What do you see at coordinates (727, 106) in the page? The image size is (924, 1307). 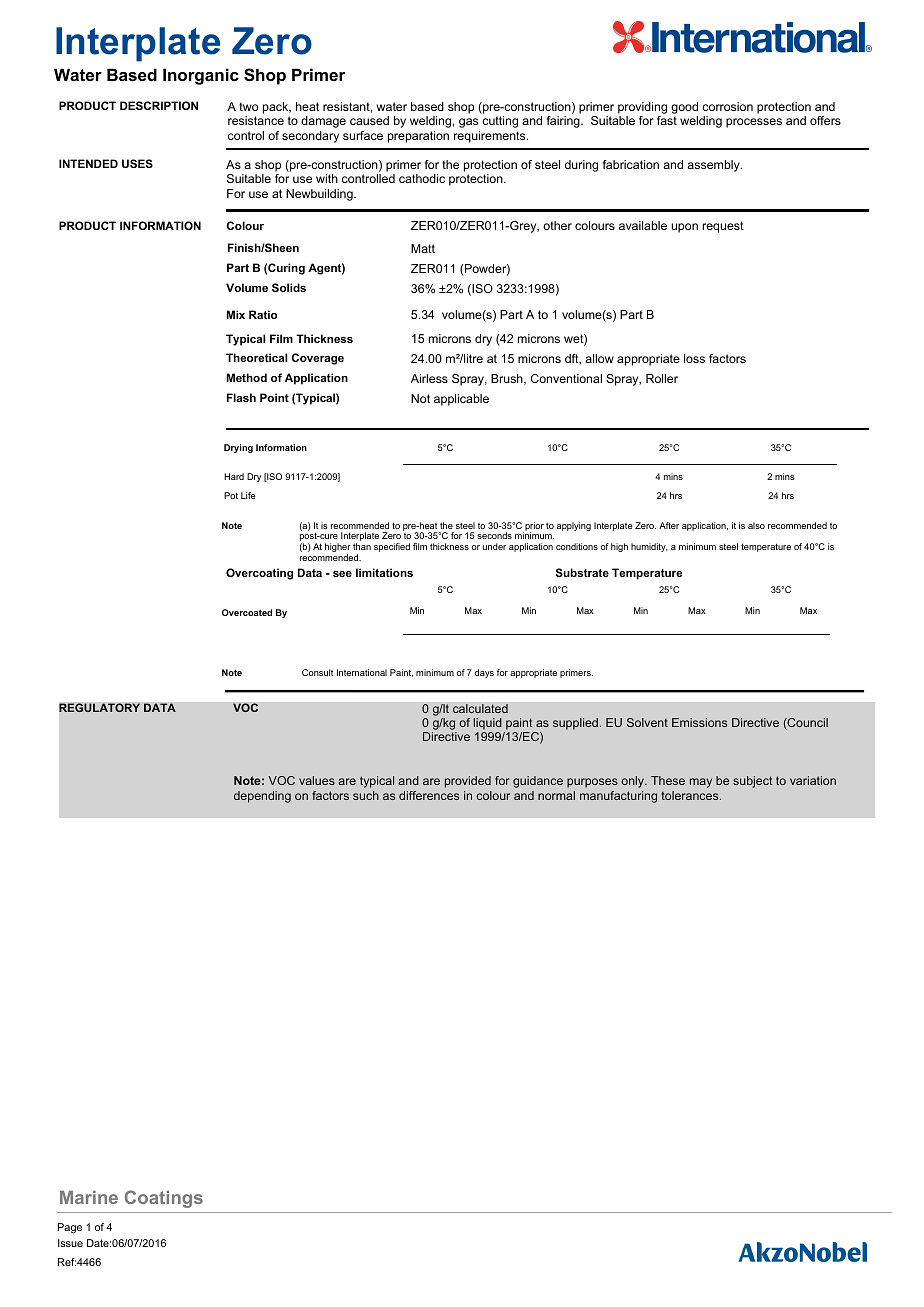 I see `corrosion` at bounding box center [727, 106].
